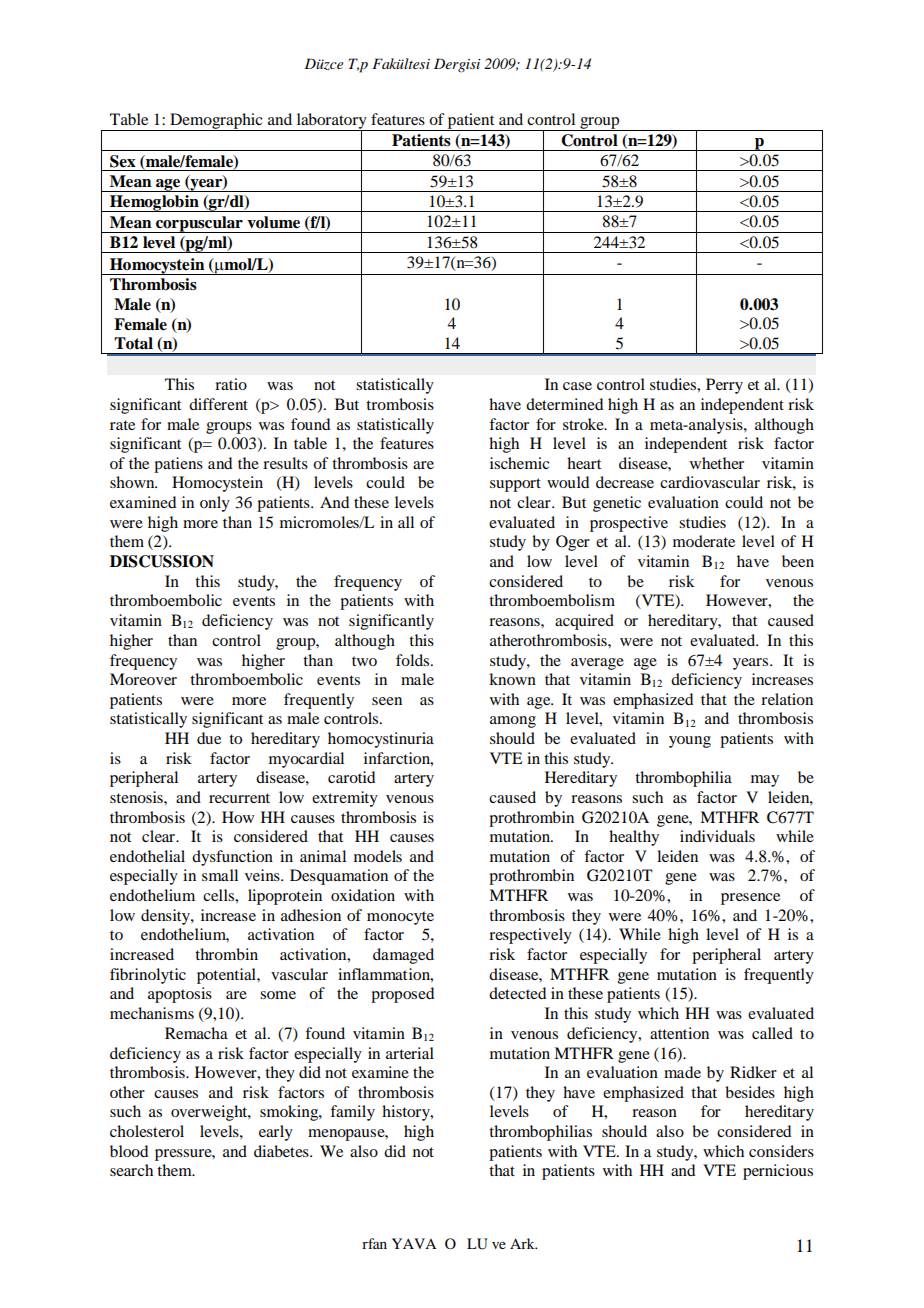  Describe the element at coordinates (717, 463) in the screenshot. I see `whether` at that location.
